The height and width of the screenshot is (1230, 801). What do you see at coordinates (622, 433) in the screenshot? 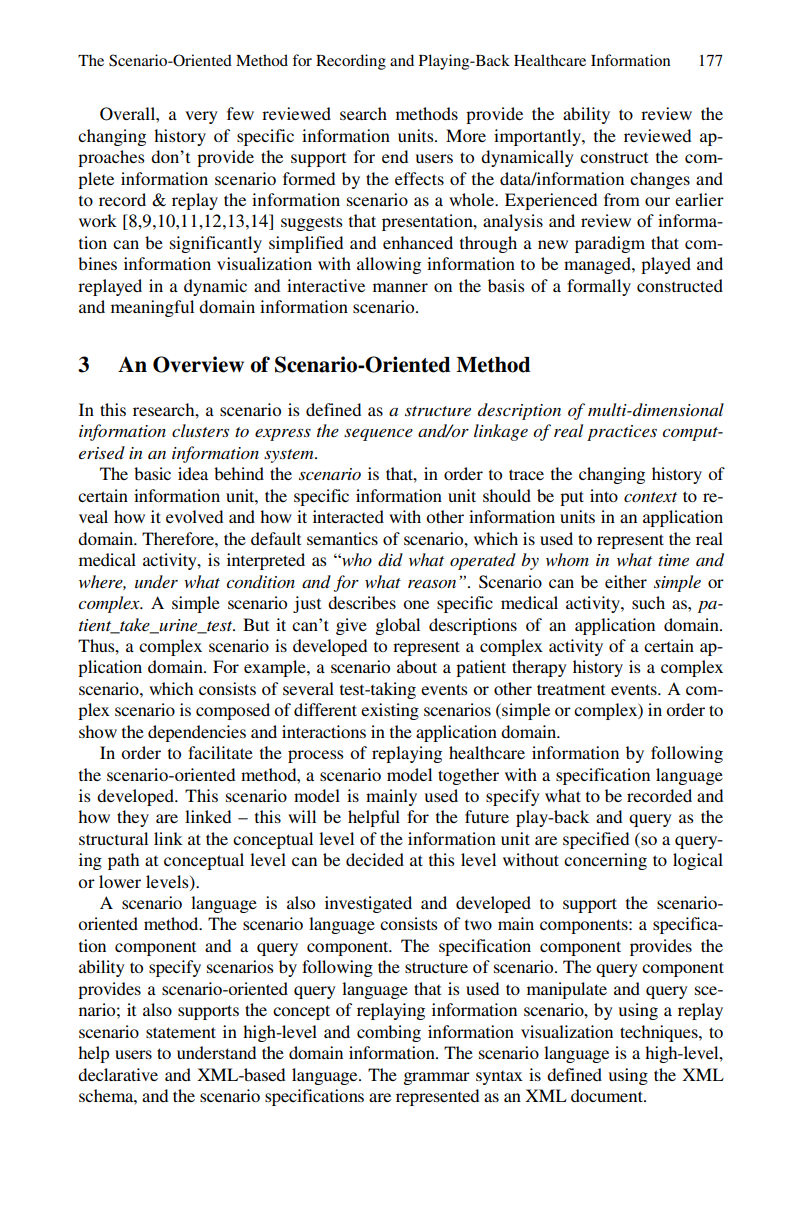
I see `practices` at bounding box center [622, 433].
